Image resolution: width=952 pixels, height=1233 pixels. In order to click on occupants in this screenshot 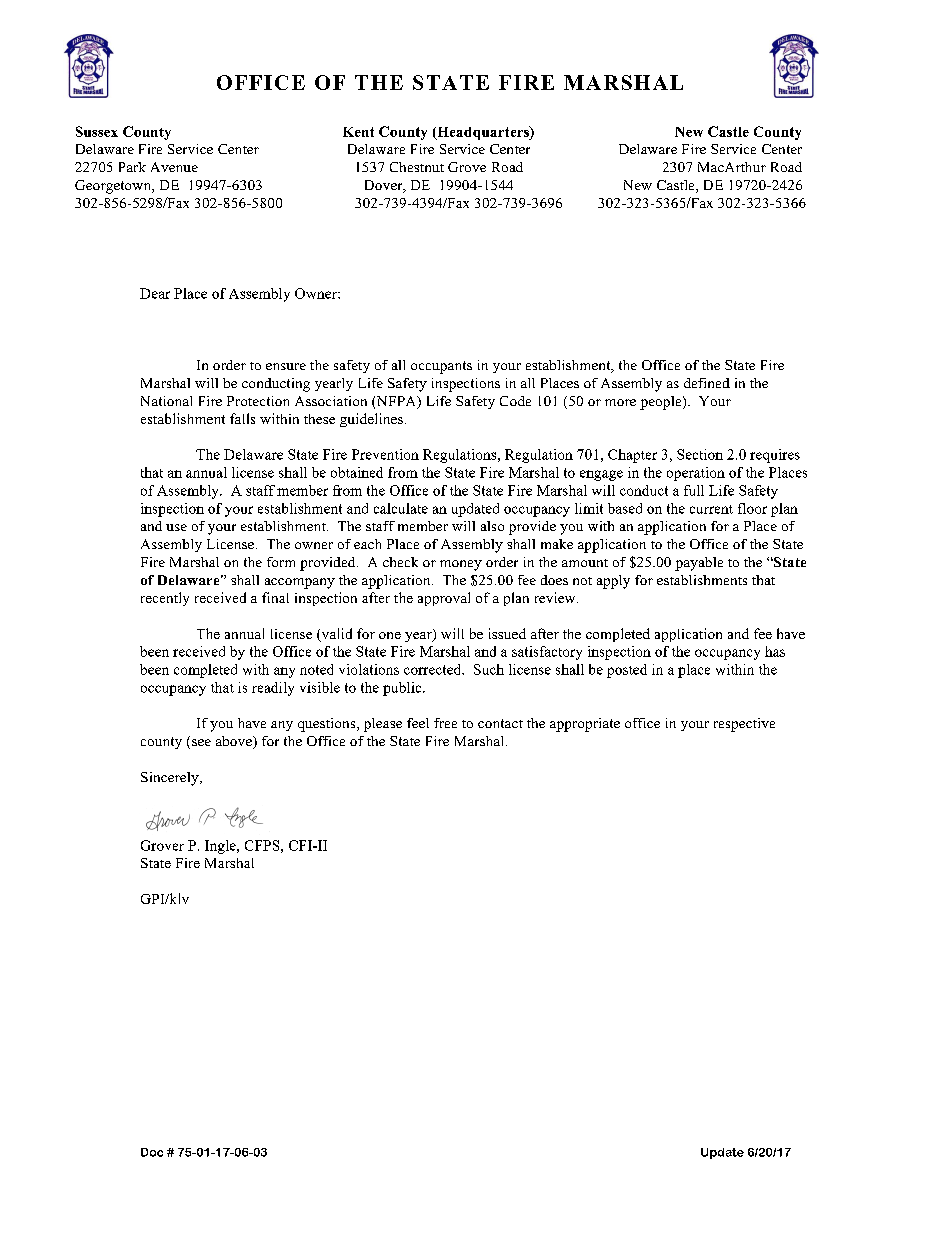, I will do `click(441, 367)`.
